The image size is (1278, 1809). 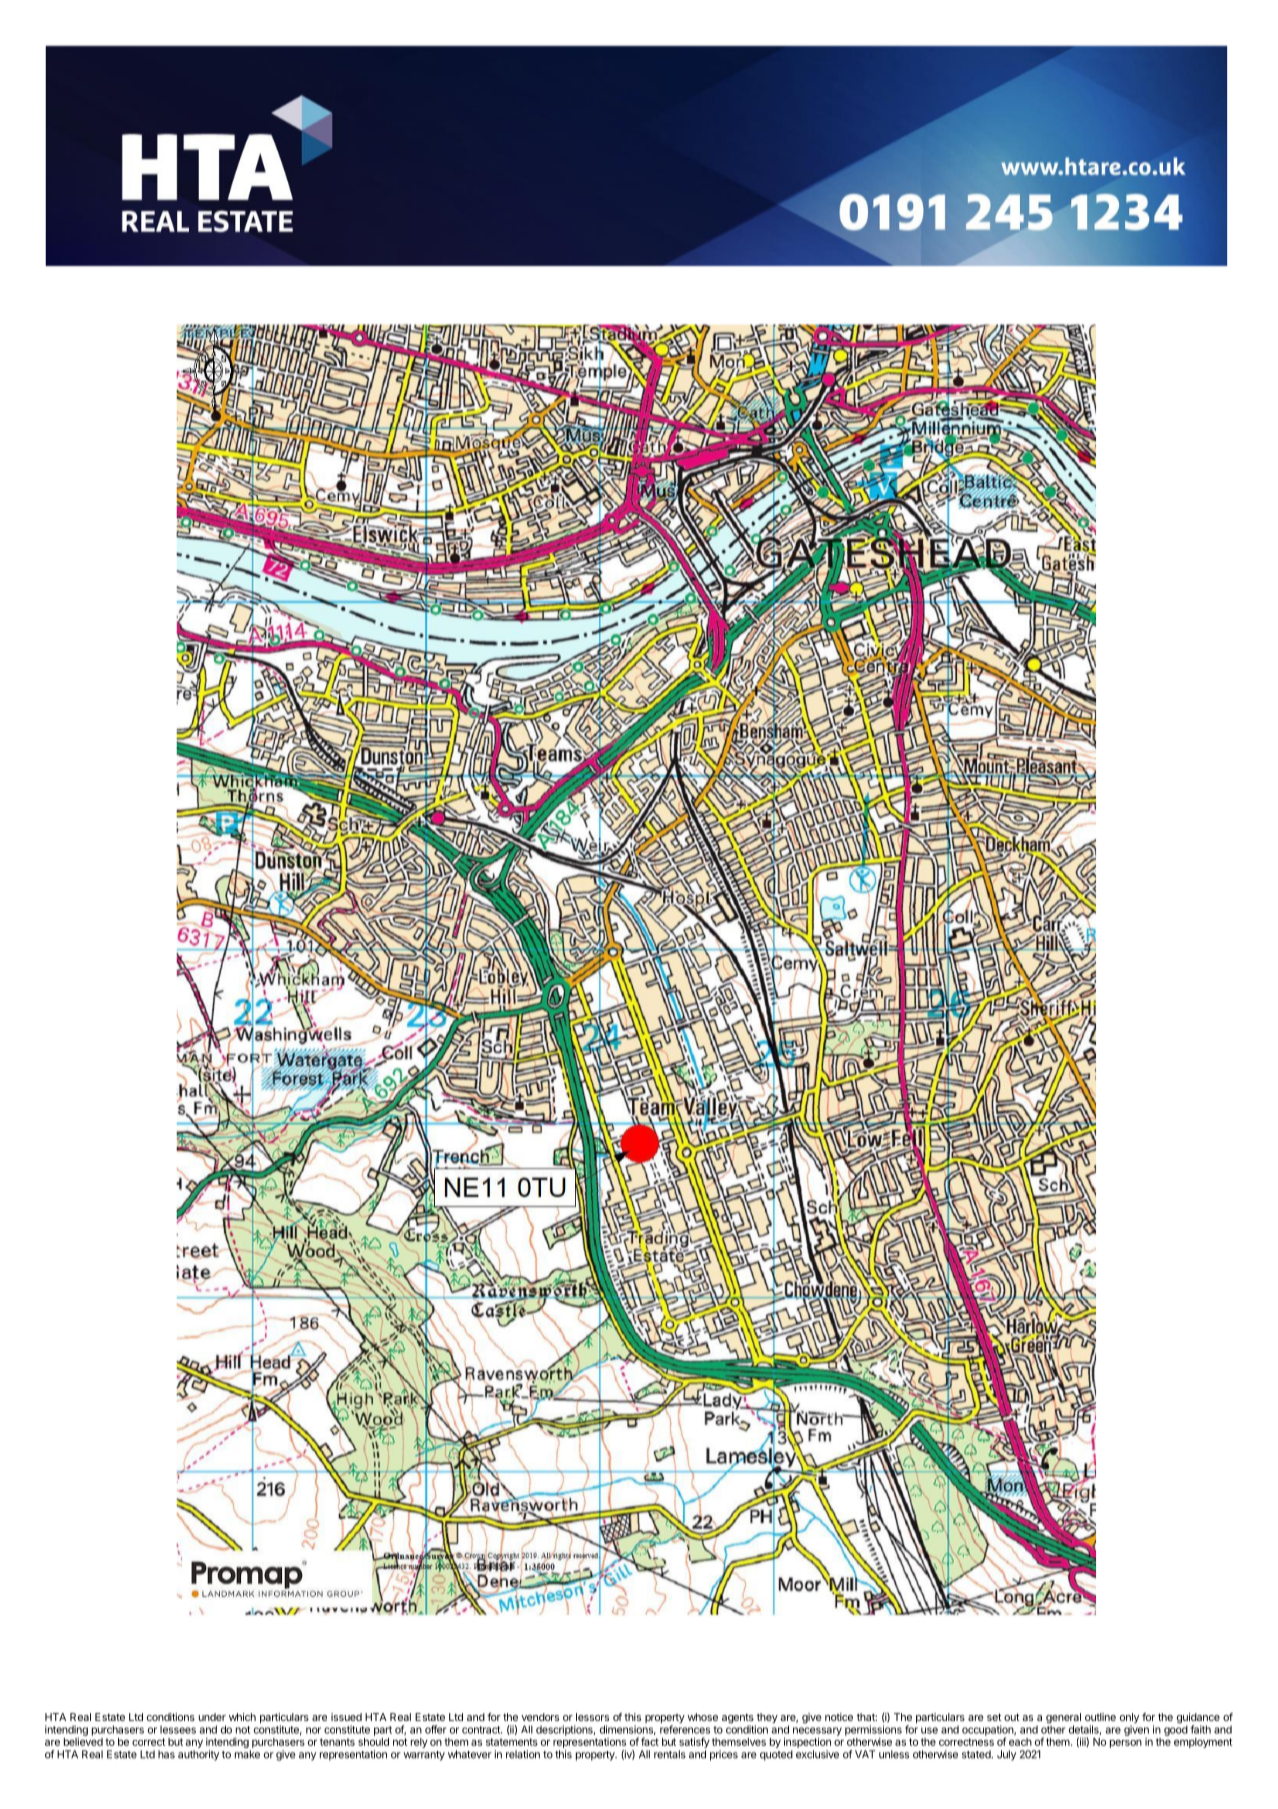 I want to click on fact, so click(x=650, y=1741).
